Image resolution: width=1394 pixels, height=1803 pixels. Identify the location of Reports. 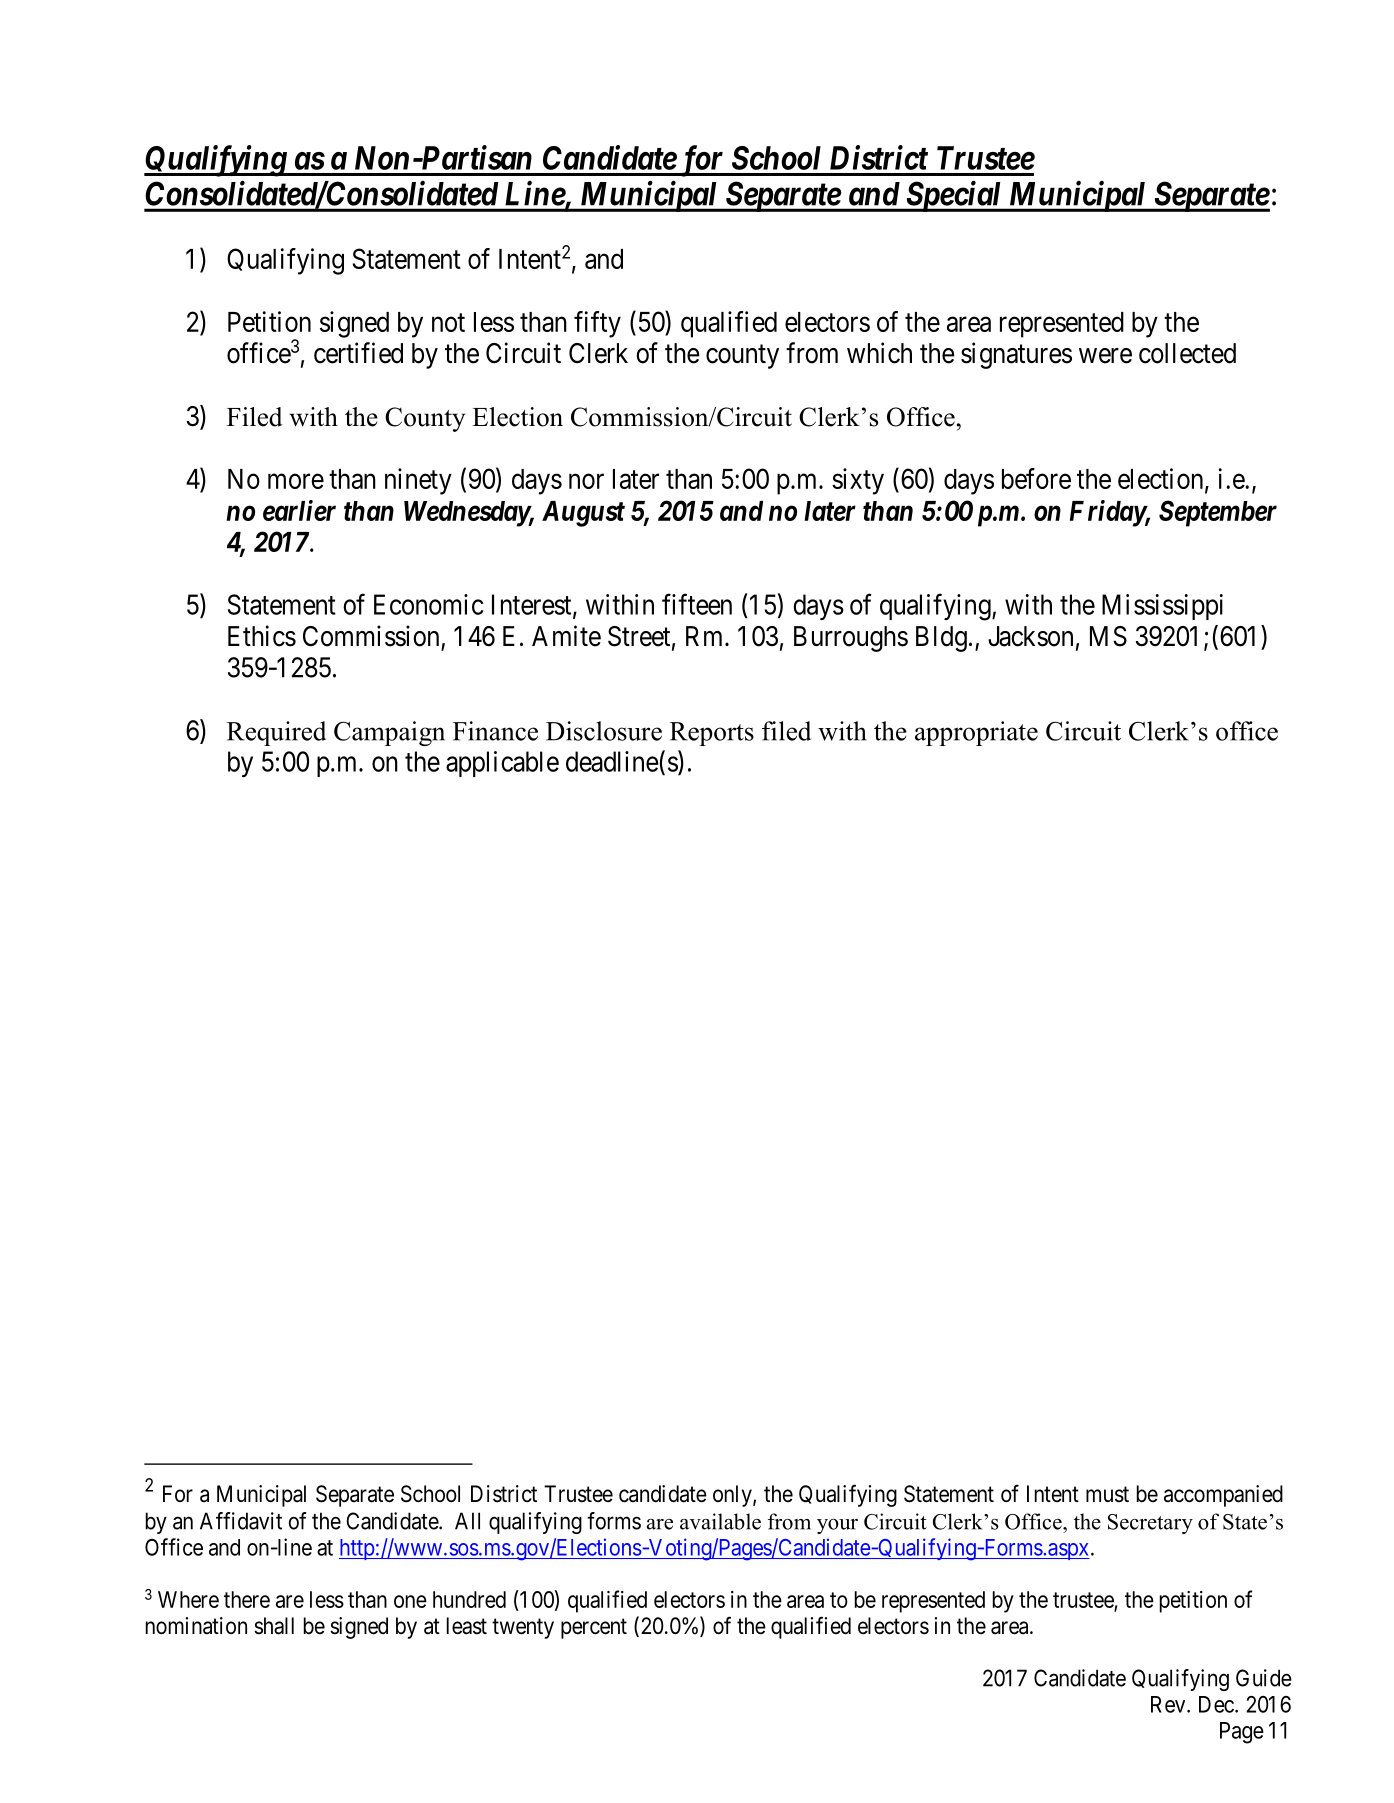
(712, 734).
